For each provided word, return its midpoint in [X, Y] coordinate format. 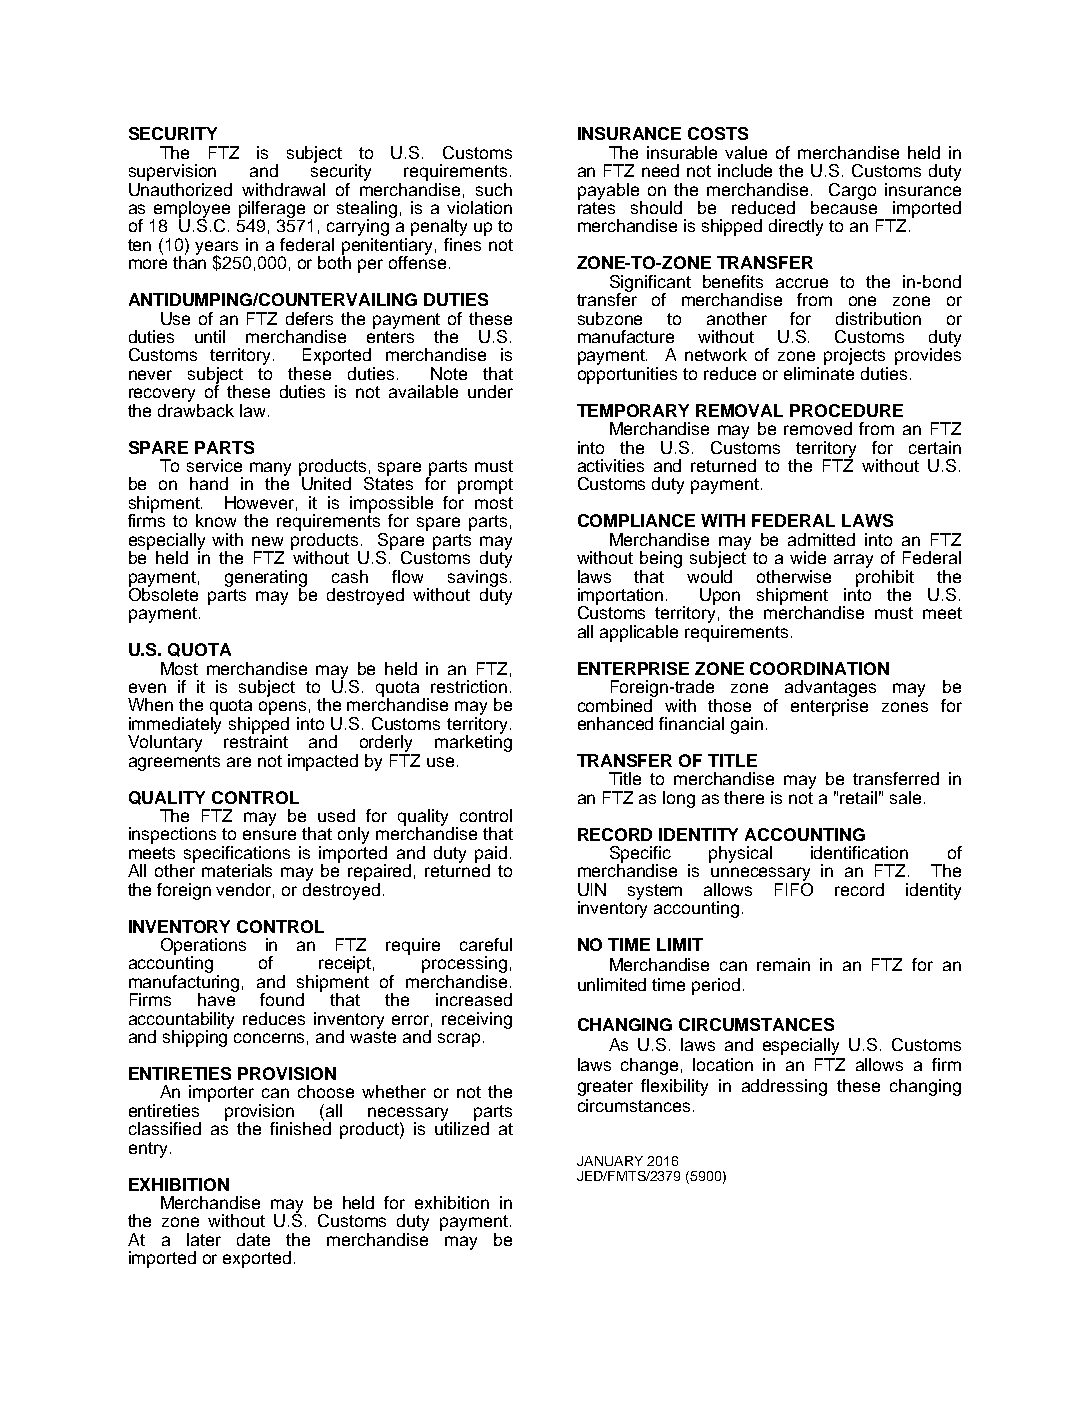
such [494, 189]
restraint [256, 740]
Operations [203, 947]
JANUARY [610, 1161]
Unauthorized [180, 188]
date [253, 1239]
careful [486, 944]
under [490, 391]
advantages [830, 690]
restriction [469, 686]
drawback [196, 409]
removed [818, 428]
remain [783, 964]
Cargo [852, 191]
